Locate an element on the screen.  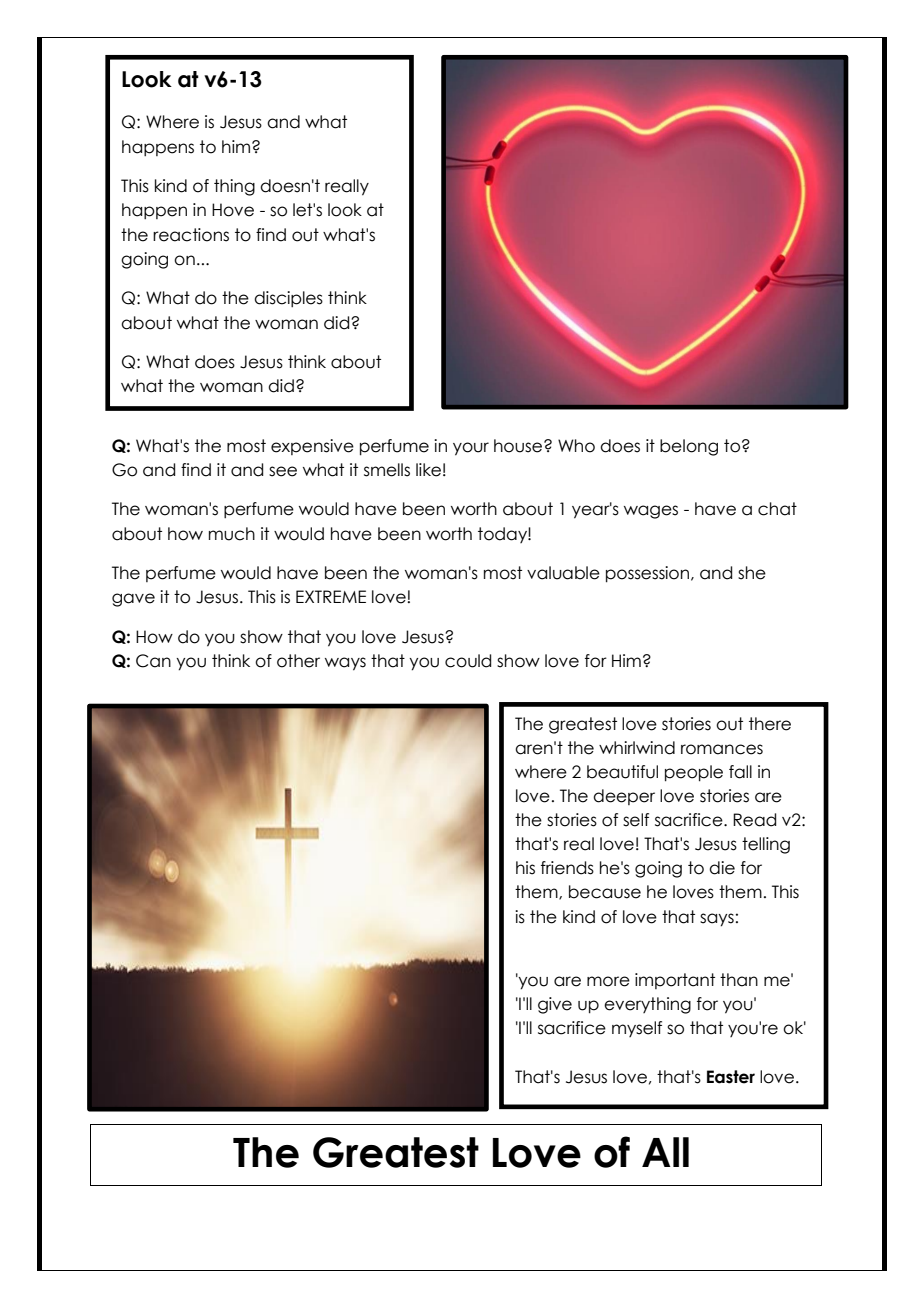
die is located at coordinates (722, 868).
